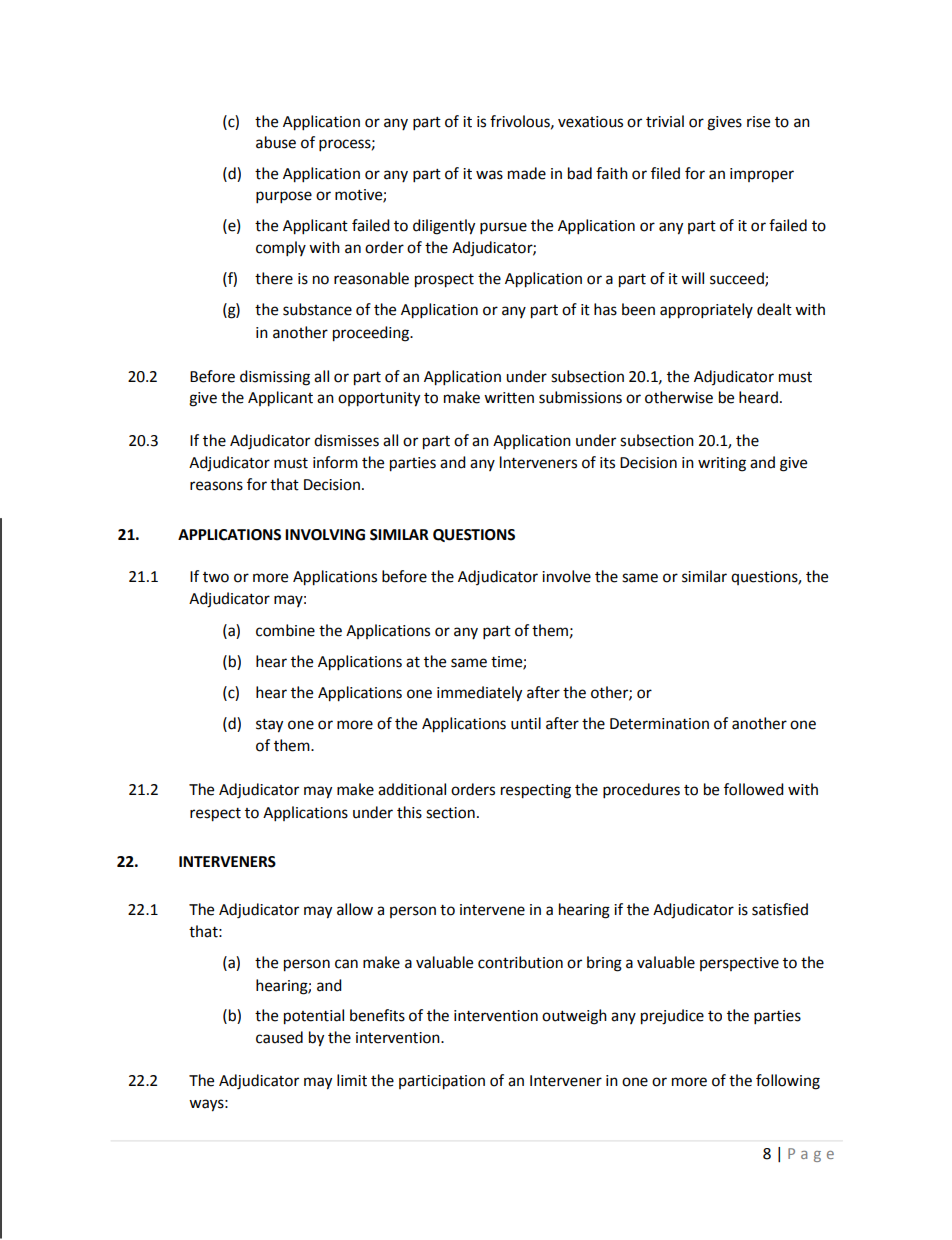  What do you see at coordinates (722, 464) in the page?
I see `writing` at bounding box center [722, 464].
